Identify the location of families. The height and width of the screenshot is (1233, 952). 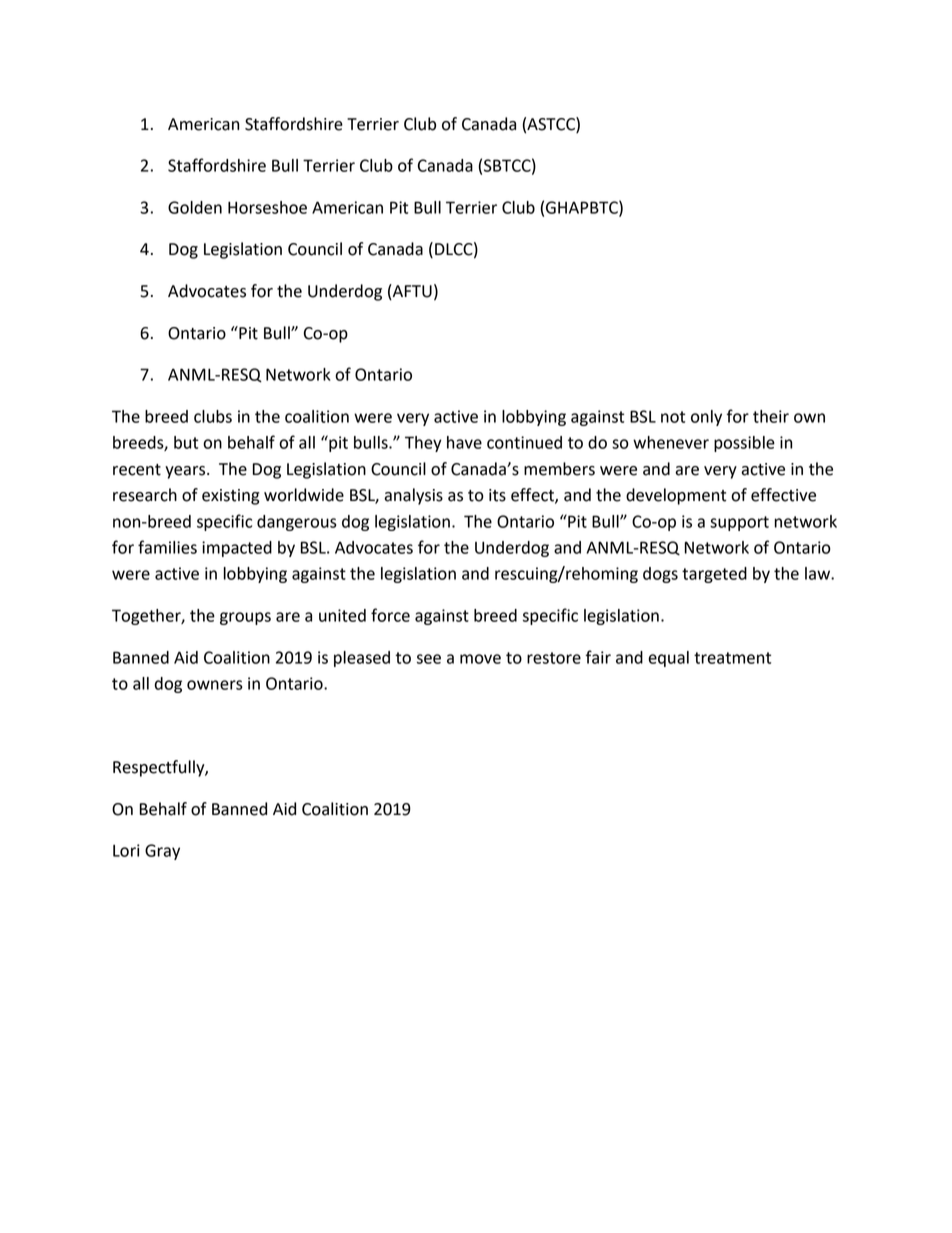
(167, 547).
